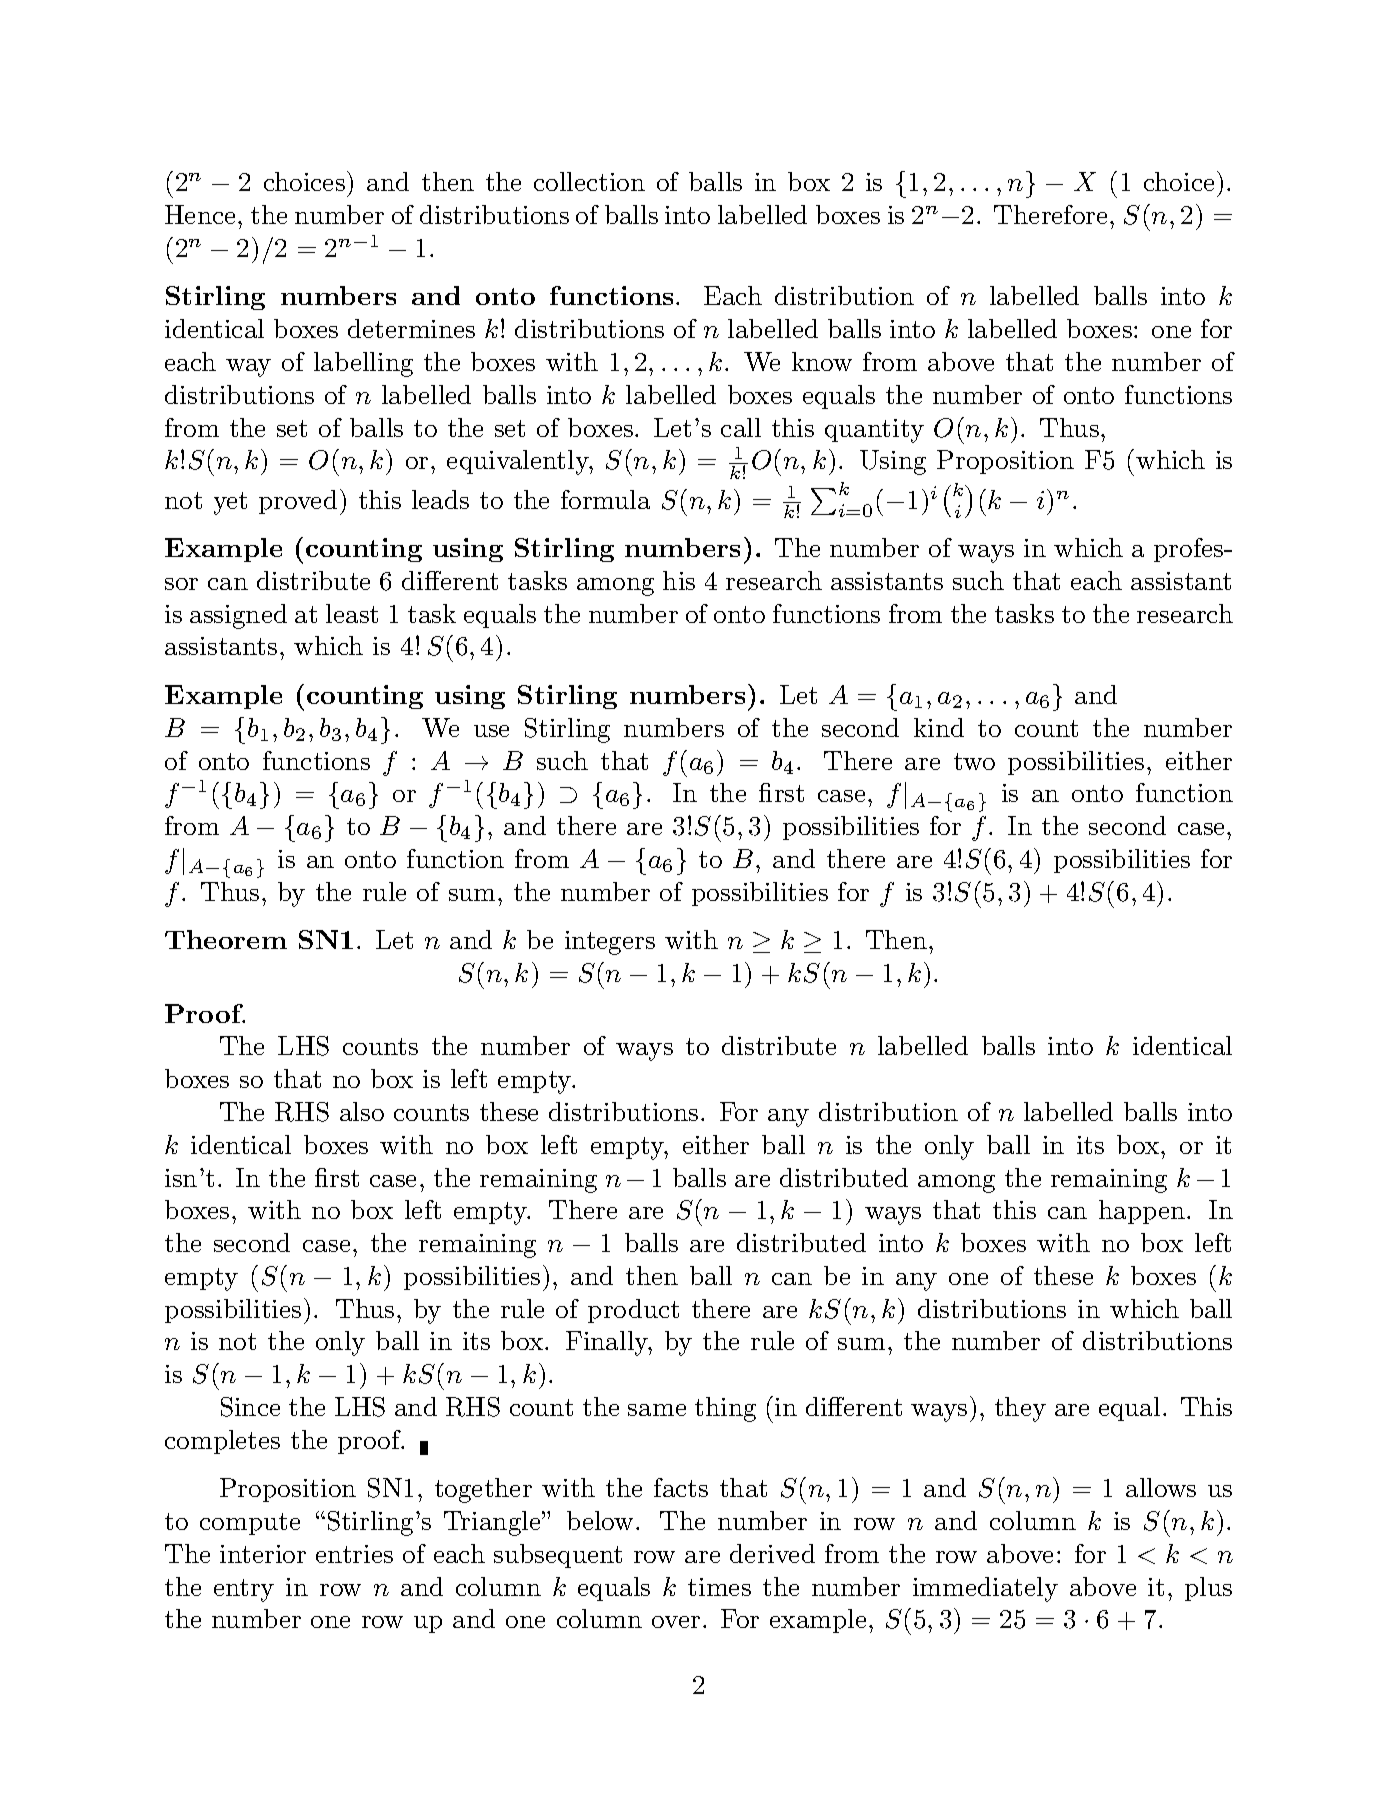 The width and height of the screenshot is (1398, 1810). Describe the element at coordinates (354, 1554) in the screenshot. I see `entries` at that location.
